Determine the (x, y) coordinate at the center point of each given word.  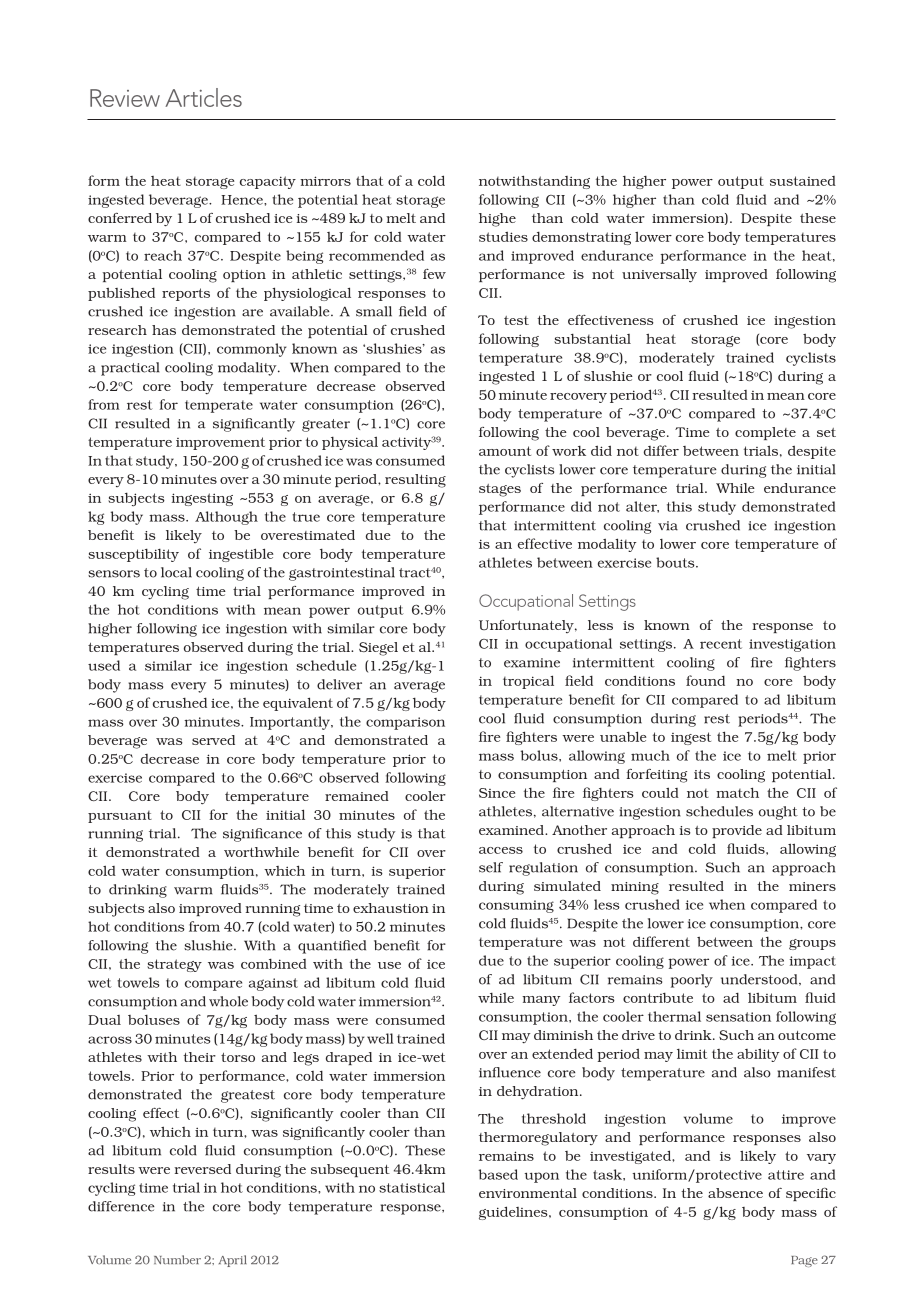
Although (226, 518)
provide (737, 831)
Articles (203, 97)
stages (500, 490)
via (668, 526)
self (491, 867)
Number (177, 1259)
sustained (803, 181)
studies (503, 236)
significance (262, 835)
